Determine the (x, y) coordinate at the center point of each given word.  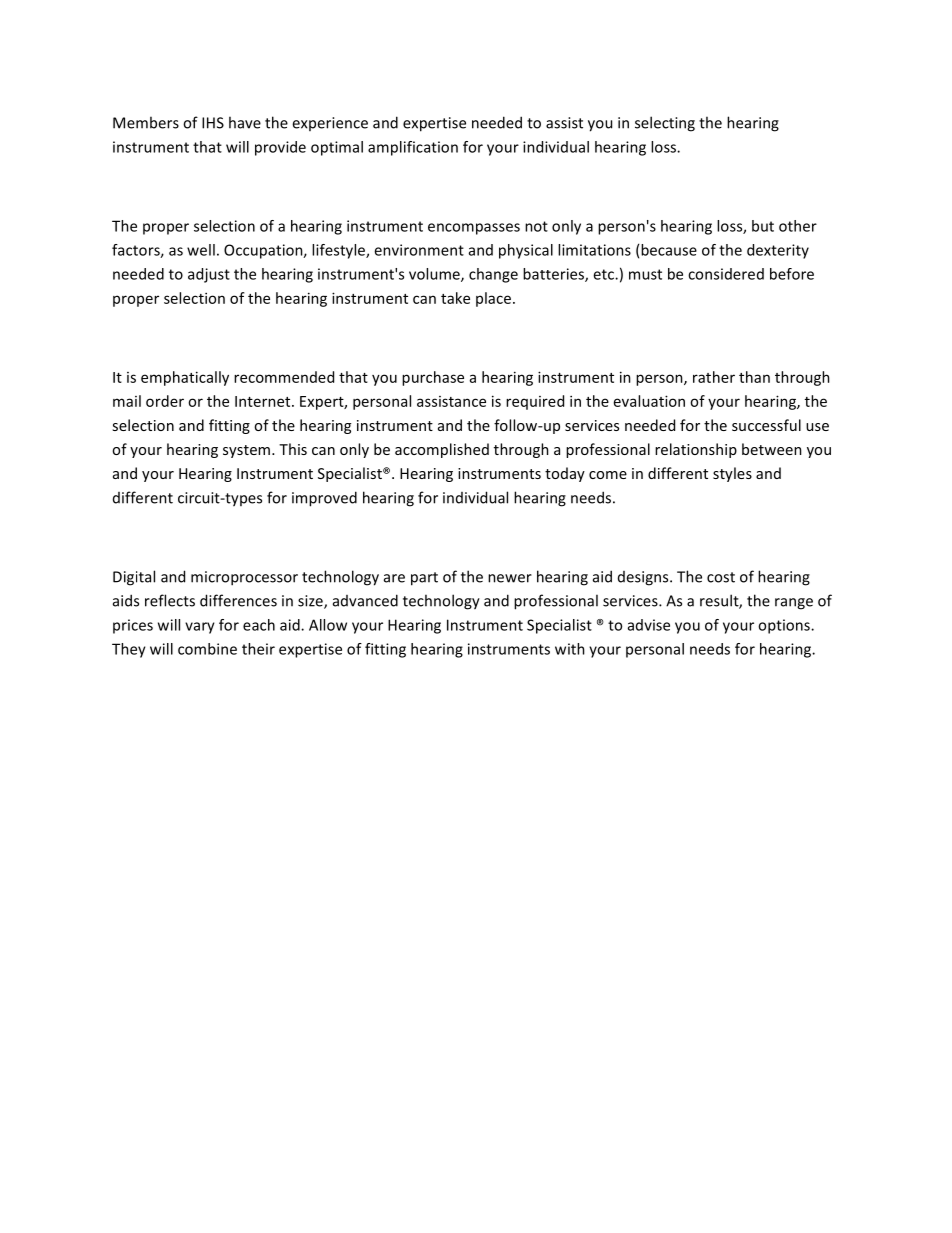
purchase (433, 378)
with (570, 649)
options (785, 626)
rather (714, 377)
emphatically (185, 378)
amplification (413, 148)
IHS (213, 123)
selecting (665, 124)
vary (200, 628)
